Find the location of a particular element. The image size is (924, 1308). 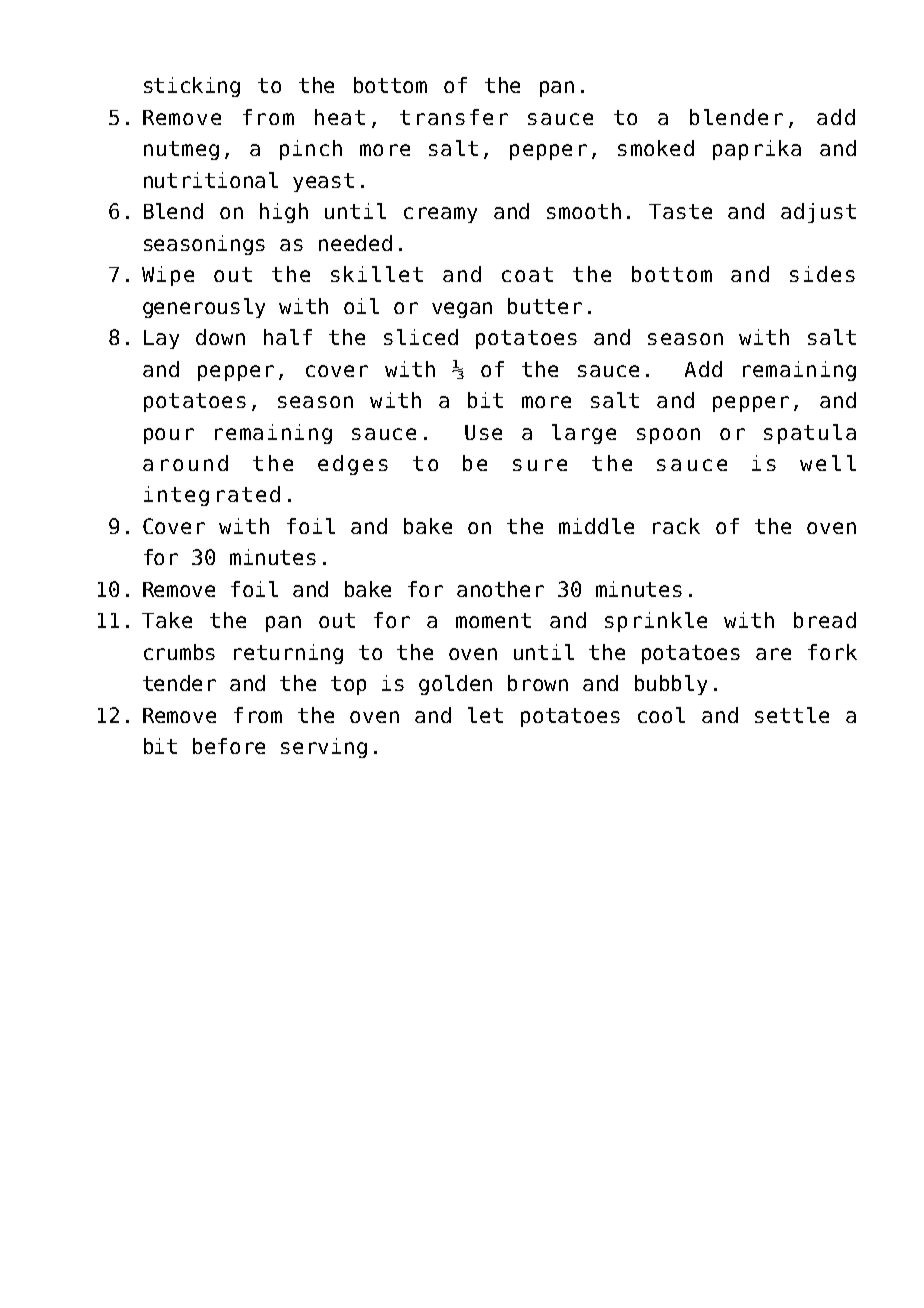

paprika is located at coordinates (757, 150).
